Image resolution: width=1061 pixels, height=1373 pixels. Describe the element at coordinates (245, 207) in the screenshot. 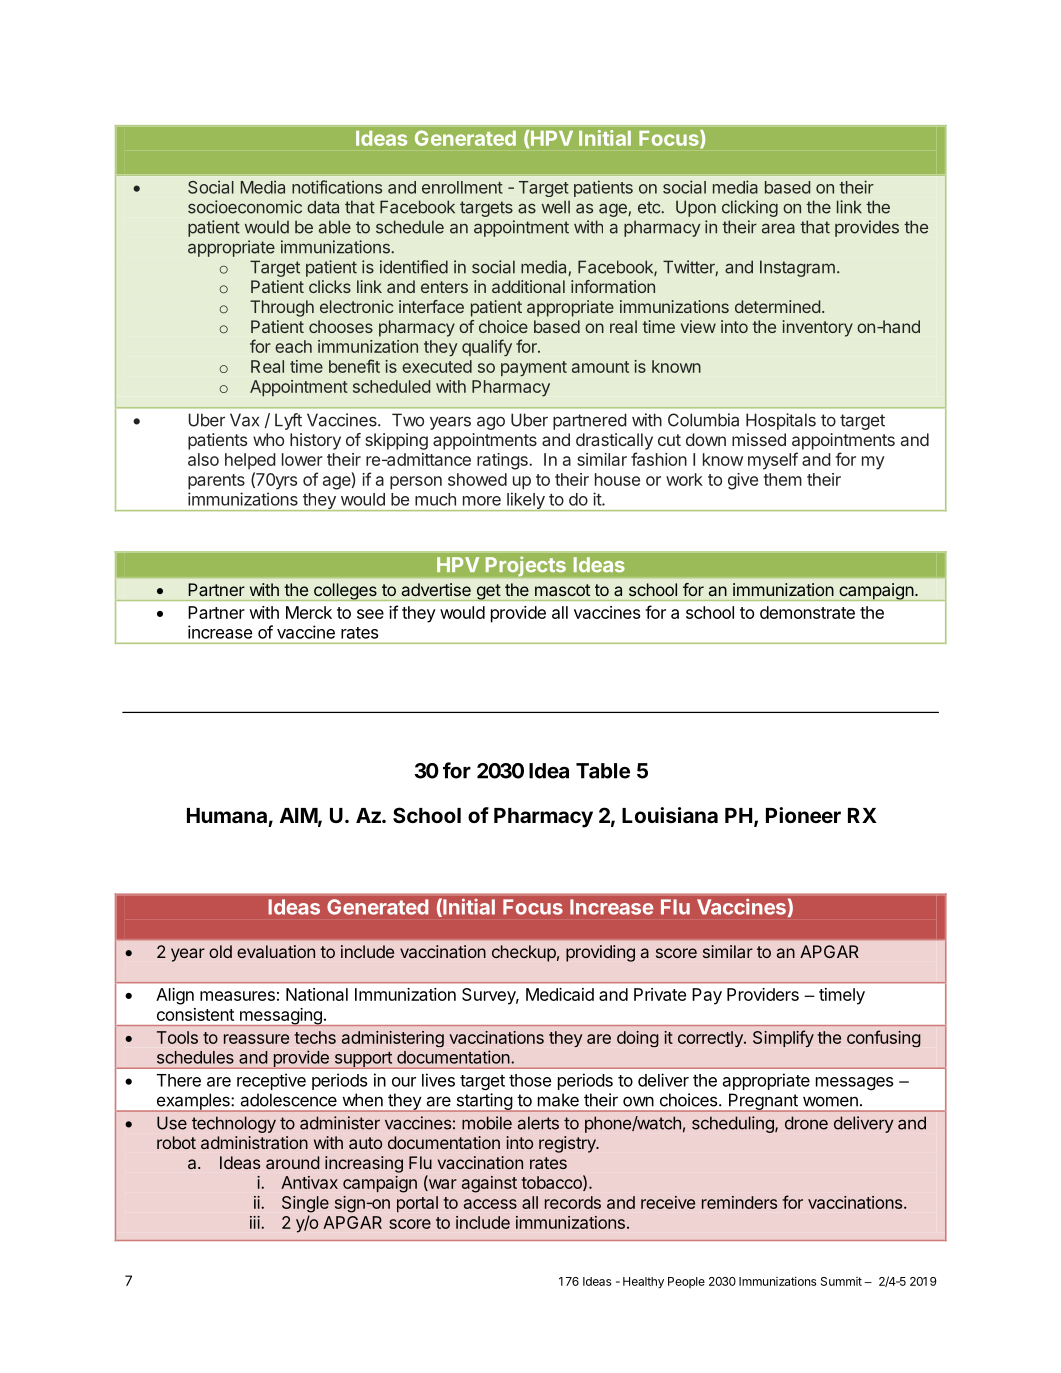

I see `socioeconomic` at that location.
